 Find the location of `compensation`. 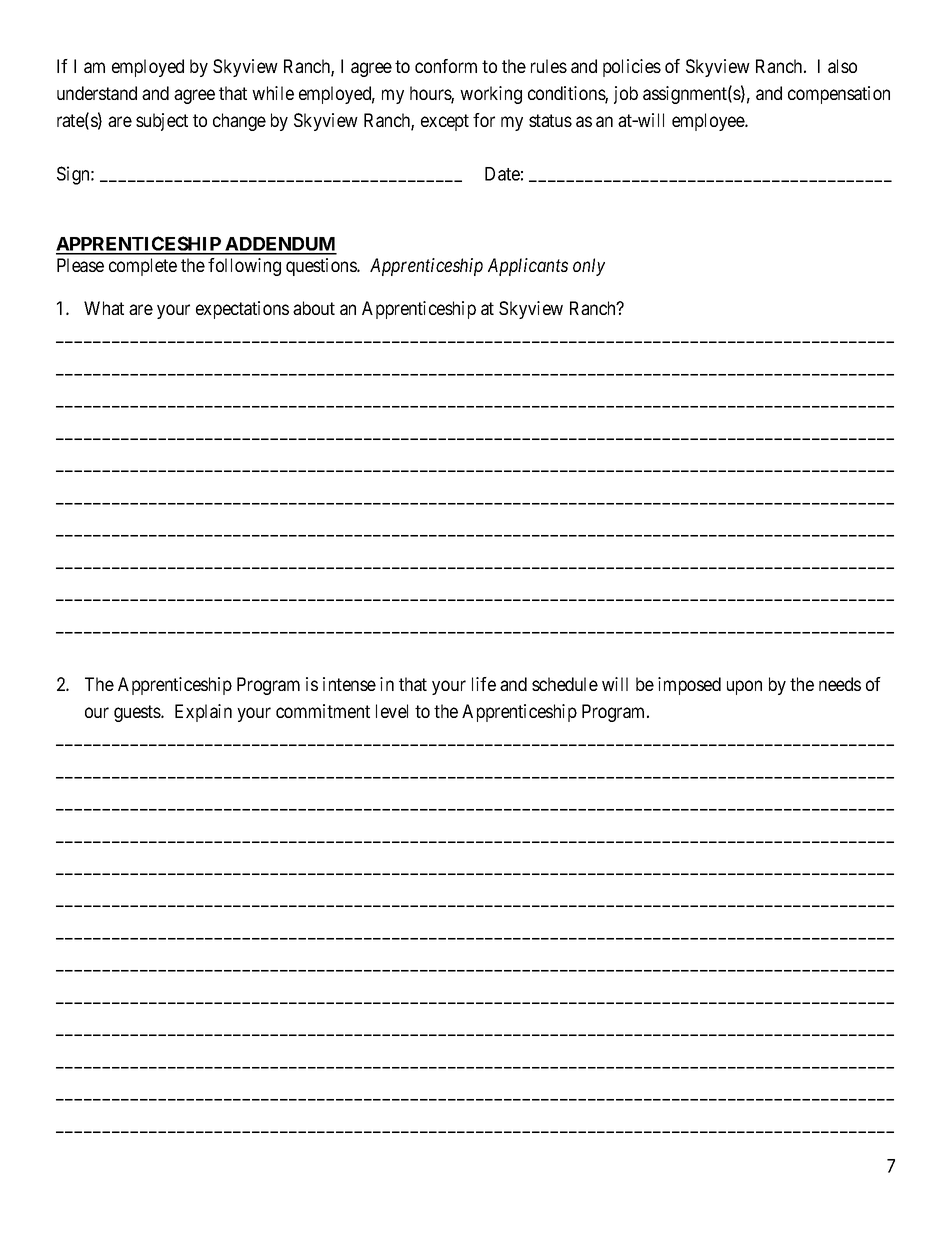

compensation is located at coordinates (839, 95).
